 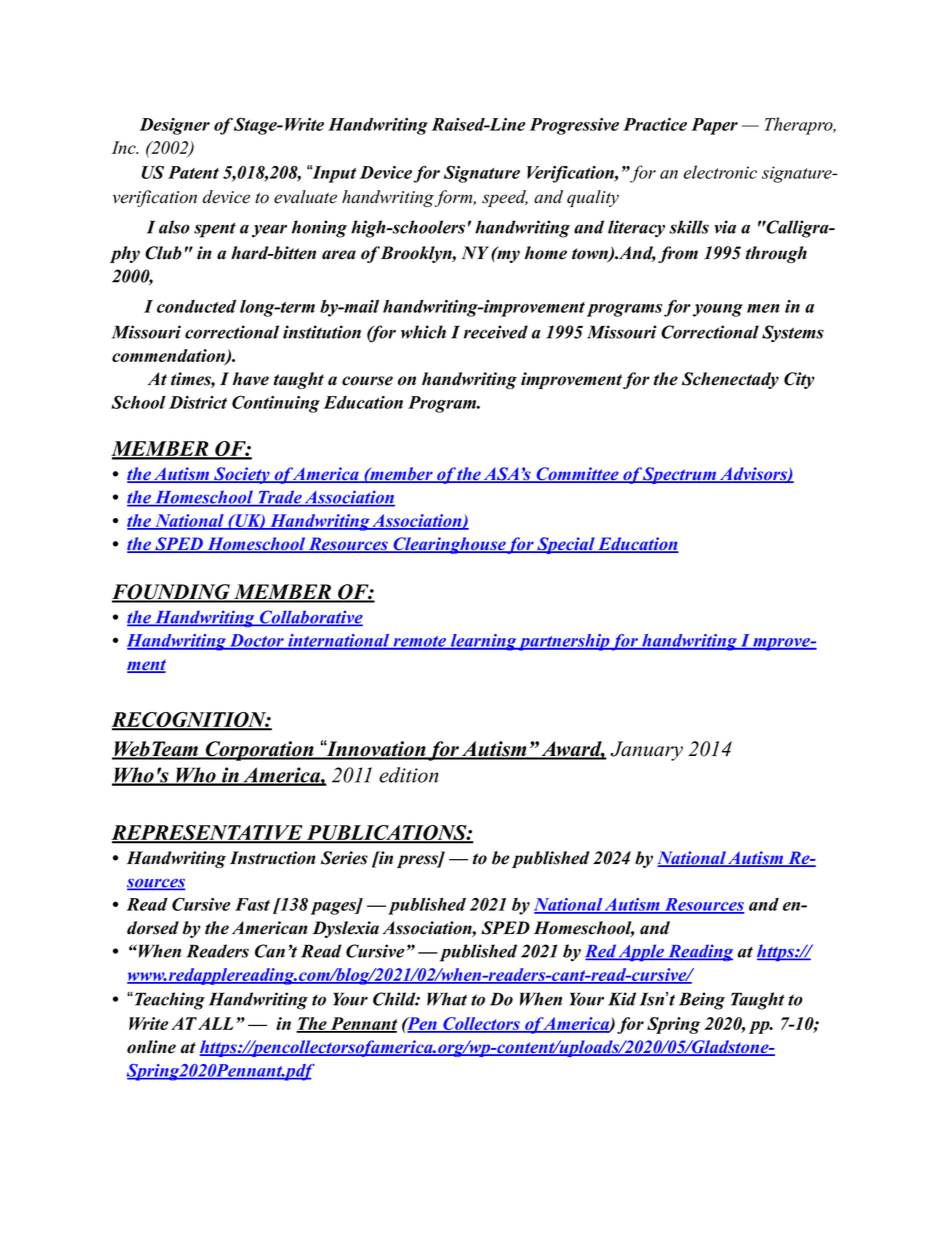 I want to click on FOUNDING, so click(x=172, y=593).
